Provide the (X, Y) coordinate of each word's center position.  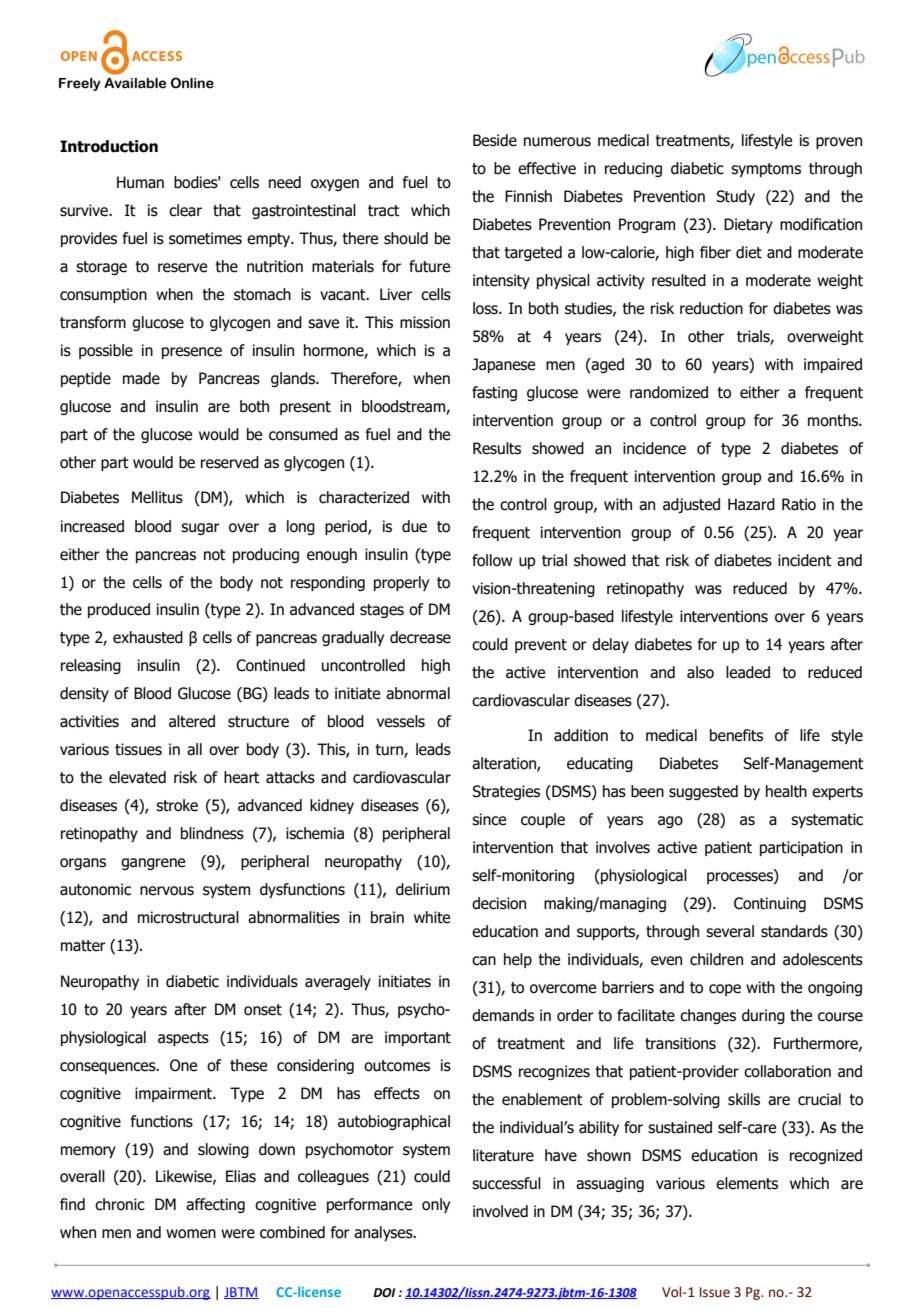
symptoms (766, 170)
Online (192, 83)
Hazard (751, 504)
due (414, 526)
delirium (423, 889)
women (191, 1234)
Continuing (770, 904)
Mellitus (157, 497)
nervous (167, 891)
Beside (495, 140)
